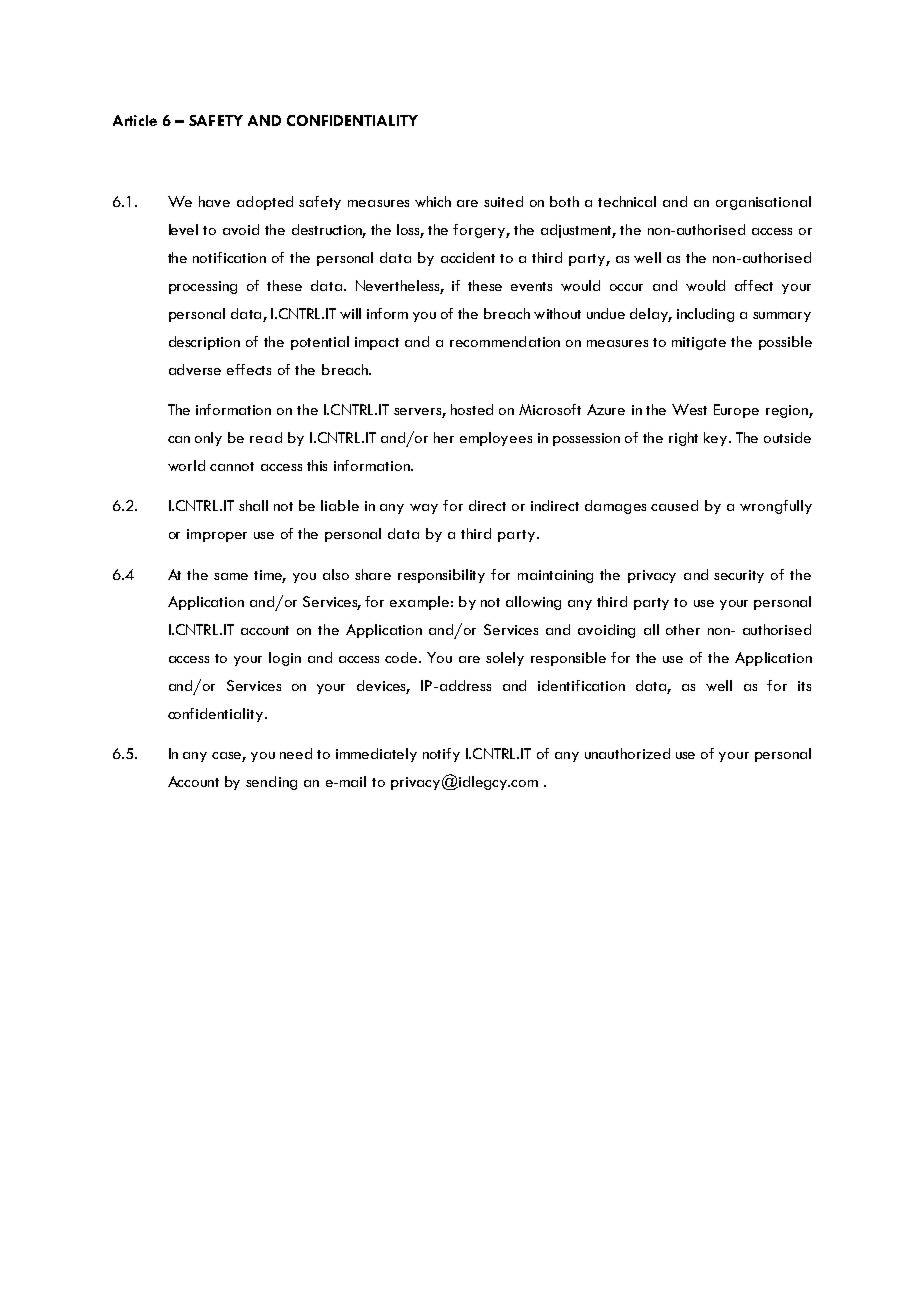 The height and width of the page is (1308, 924). What do you see at coordinates (271, 783) in the page?
I see `sending` at bounding box center [271, 783].
